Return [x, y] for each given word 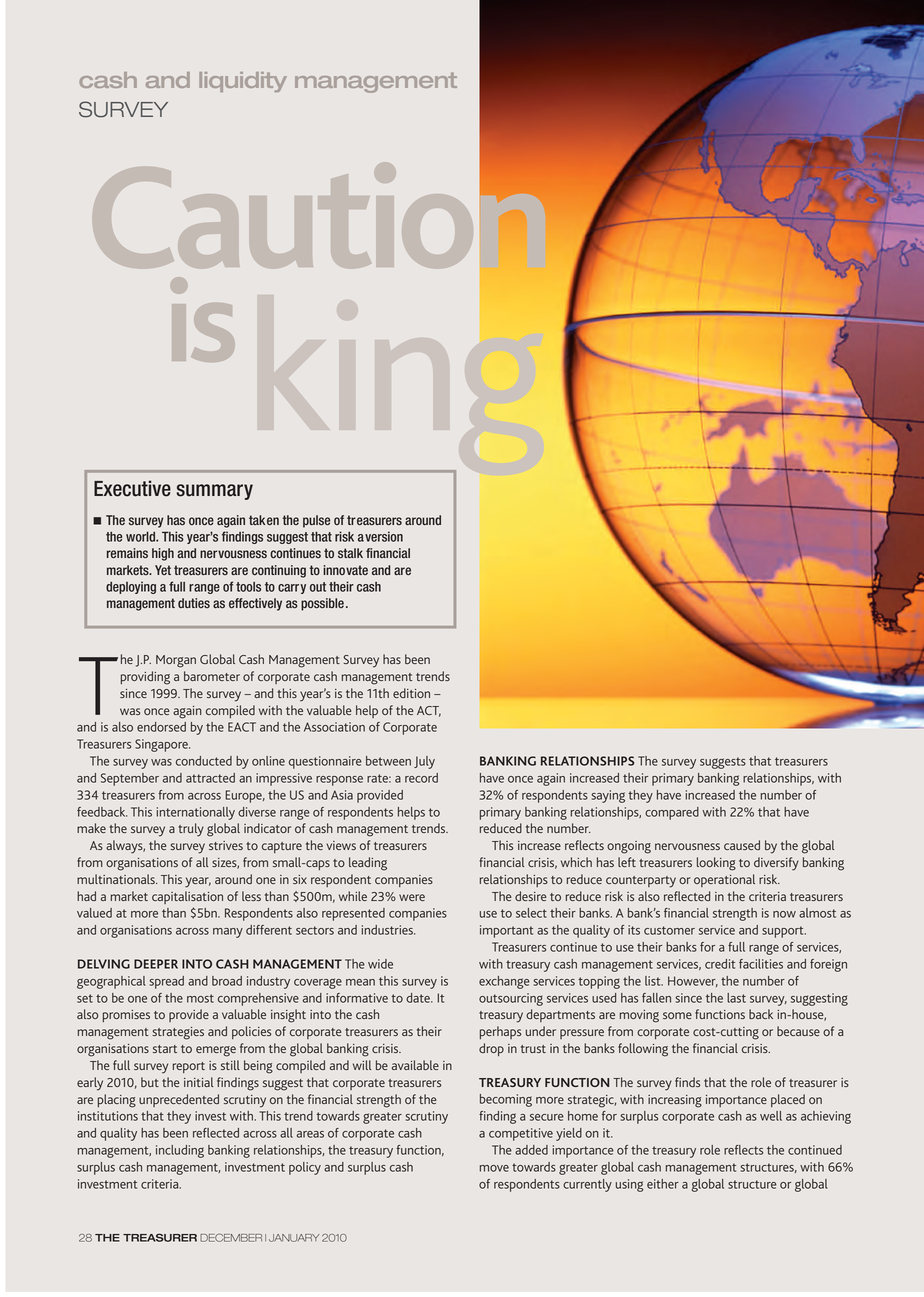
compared [672, 813]
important [506, 931]
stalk [350, 553]
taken [264, 520]
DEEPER [156, 964]
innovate [345, 570]
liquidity [243, 82]
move [494, 1168]
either [663, 1184]
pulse [316, 521]
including [180, 1151]
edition [411, 693]
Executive [132, 488]
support [784, 932]
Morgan [176, 661]
